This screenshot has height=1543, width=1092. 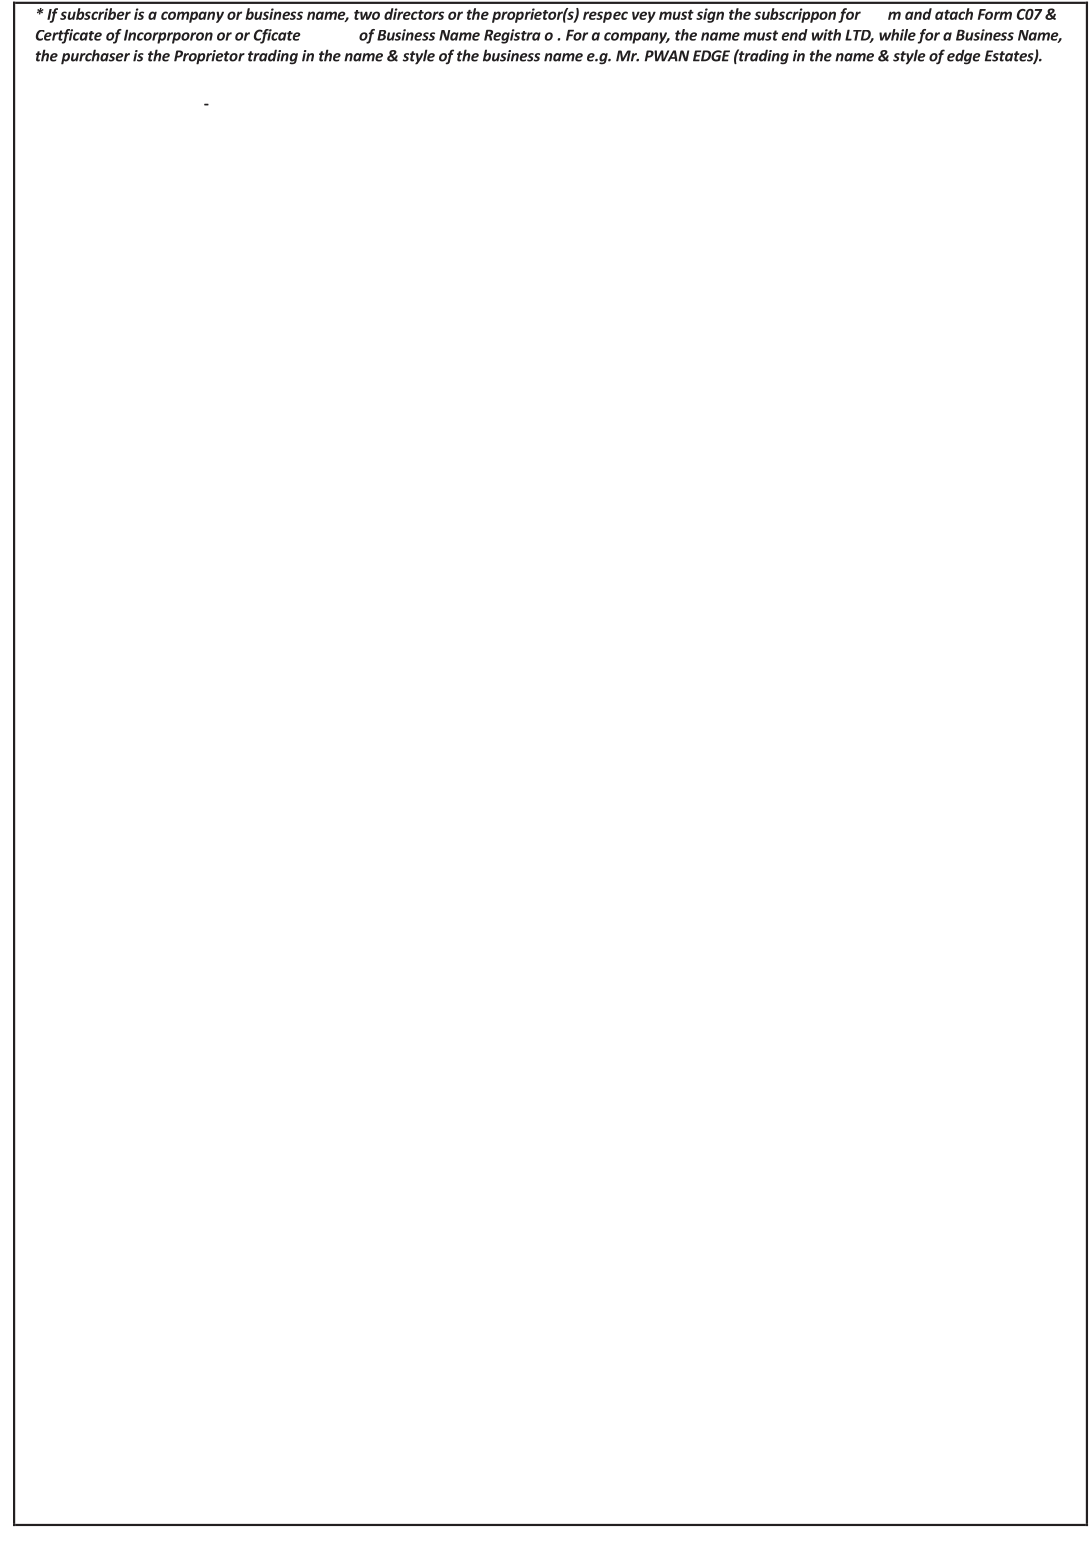 I want to click on sign, so click(x=710, y=15).
